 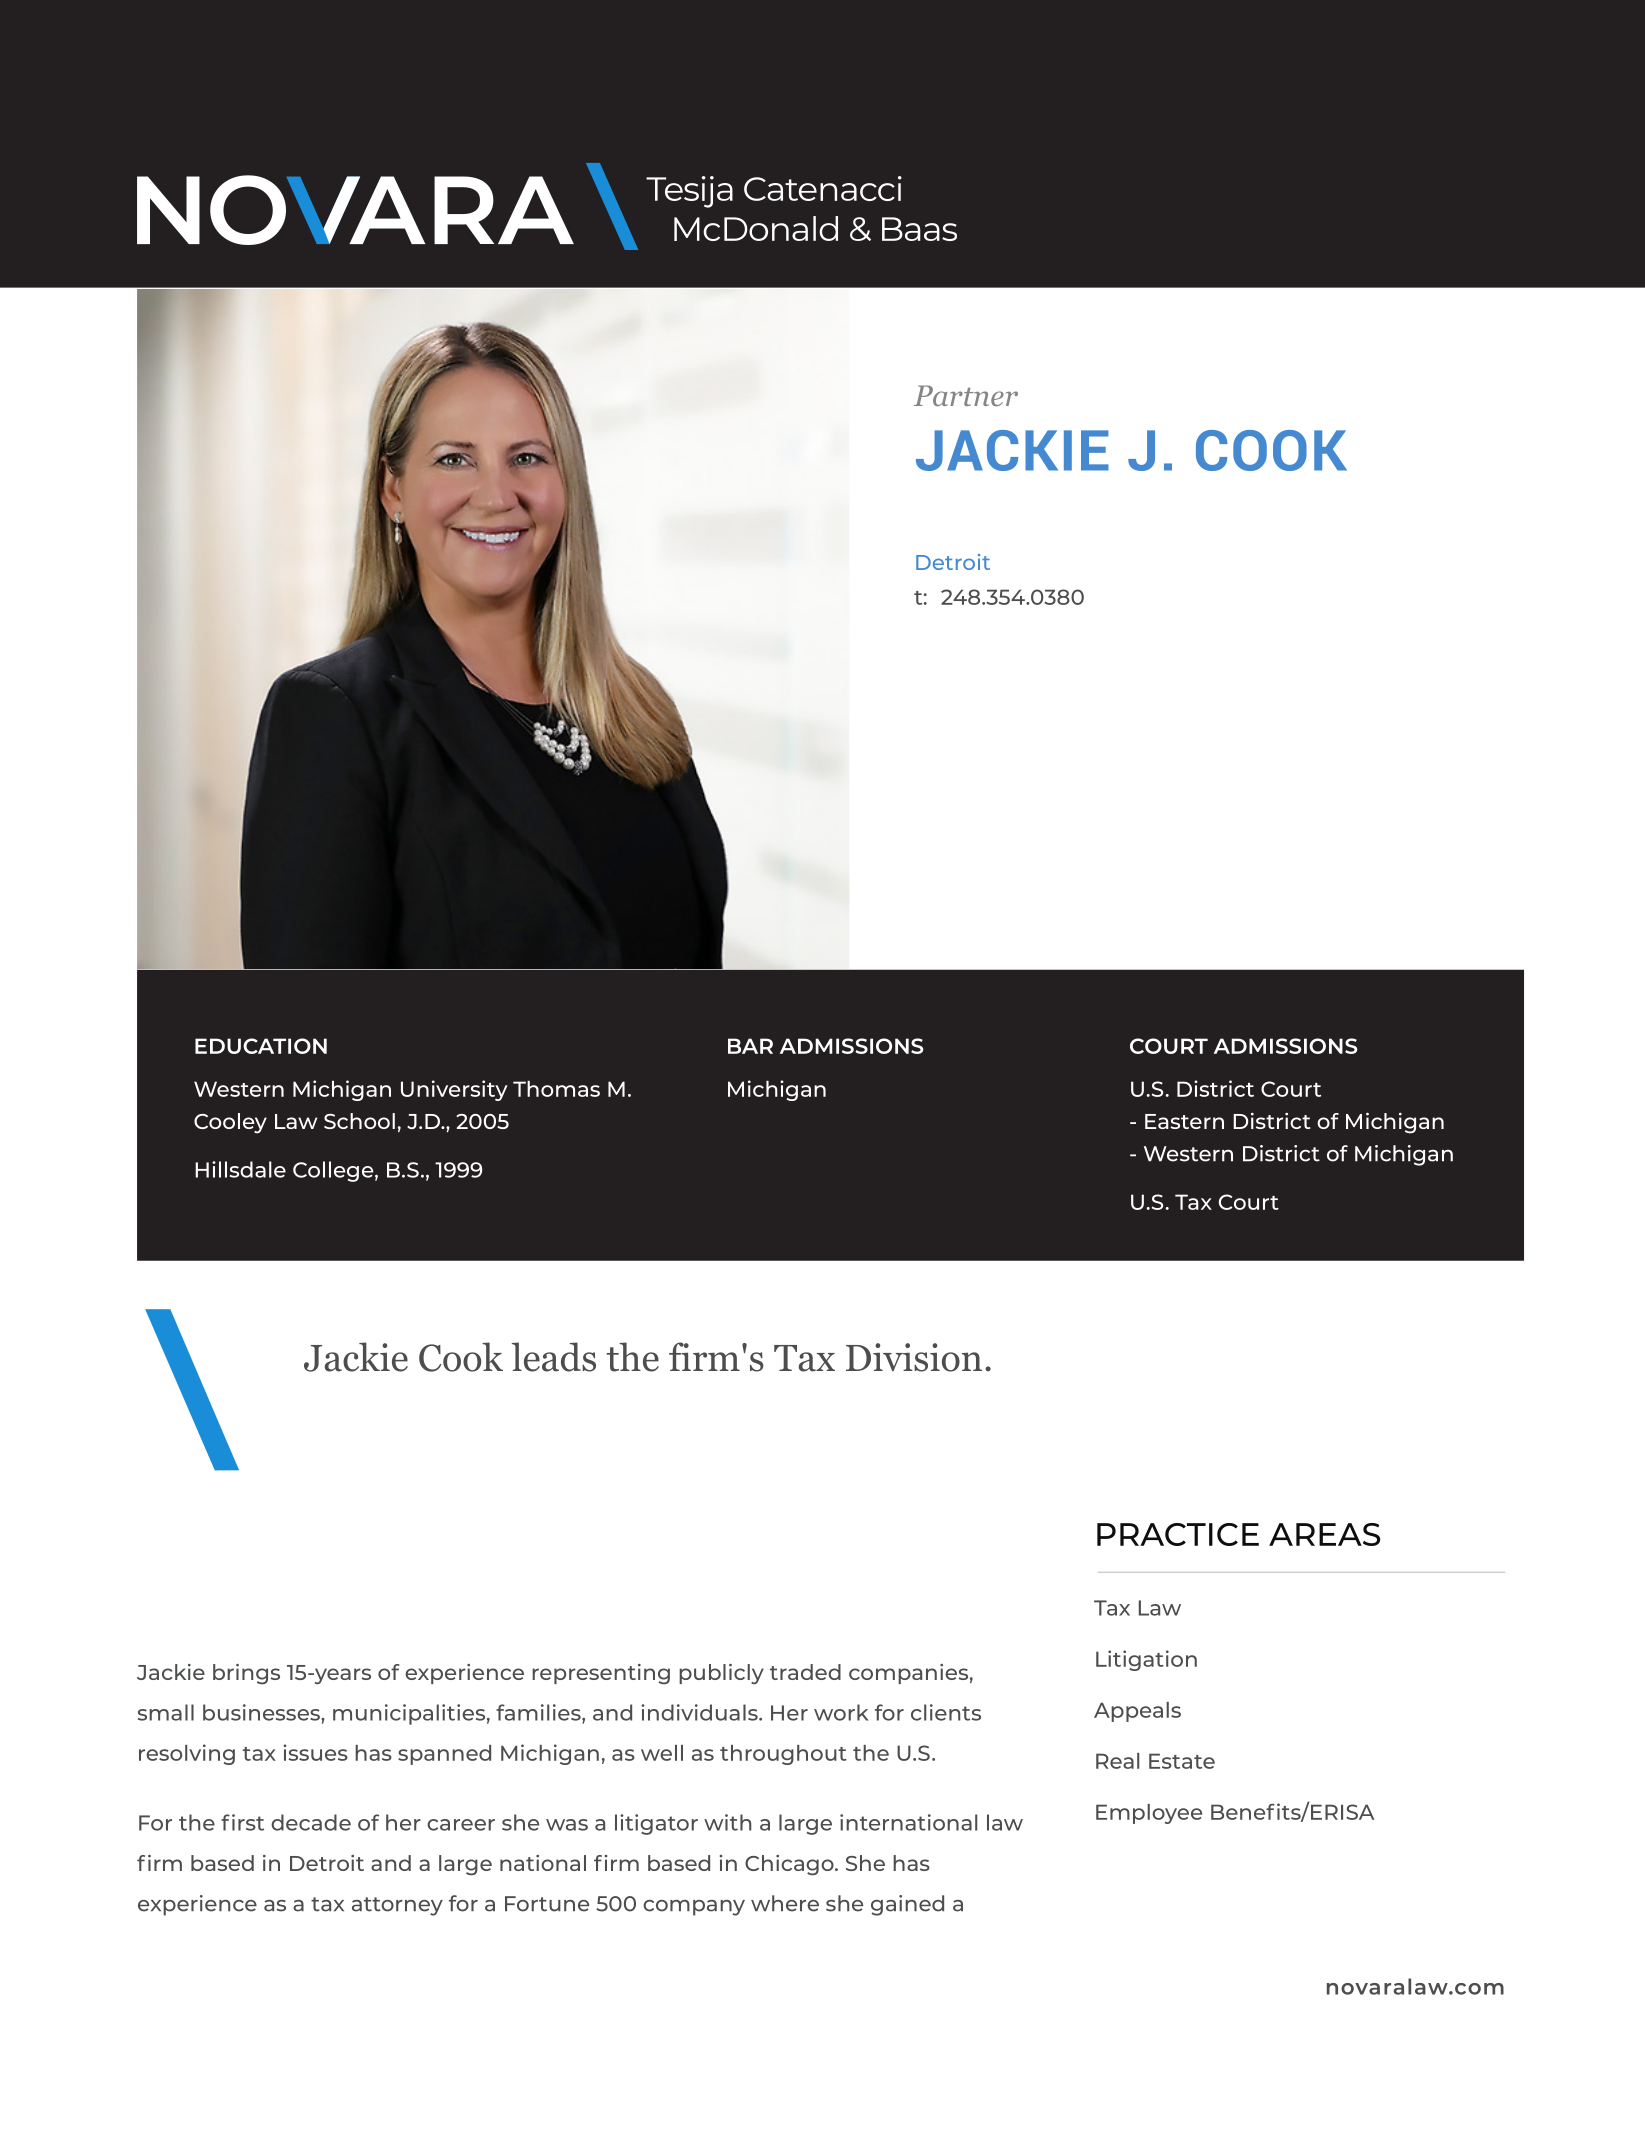 What do you see at coordinates (790, 1865) in the screenshot?
I see `Chicago` at bounding box center [790, 1865].
